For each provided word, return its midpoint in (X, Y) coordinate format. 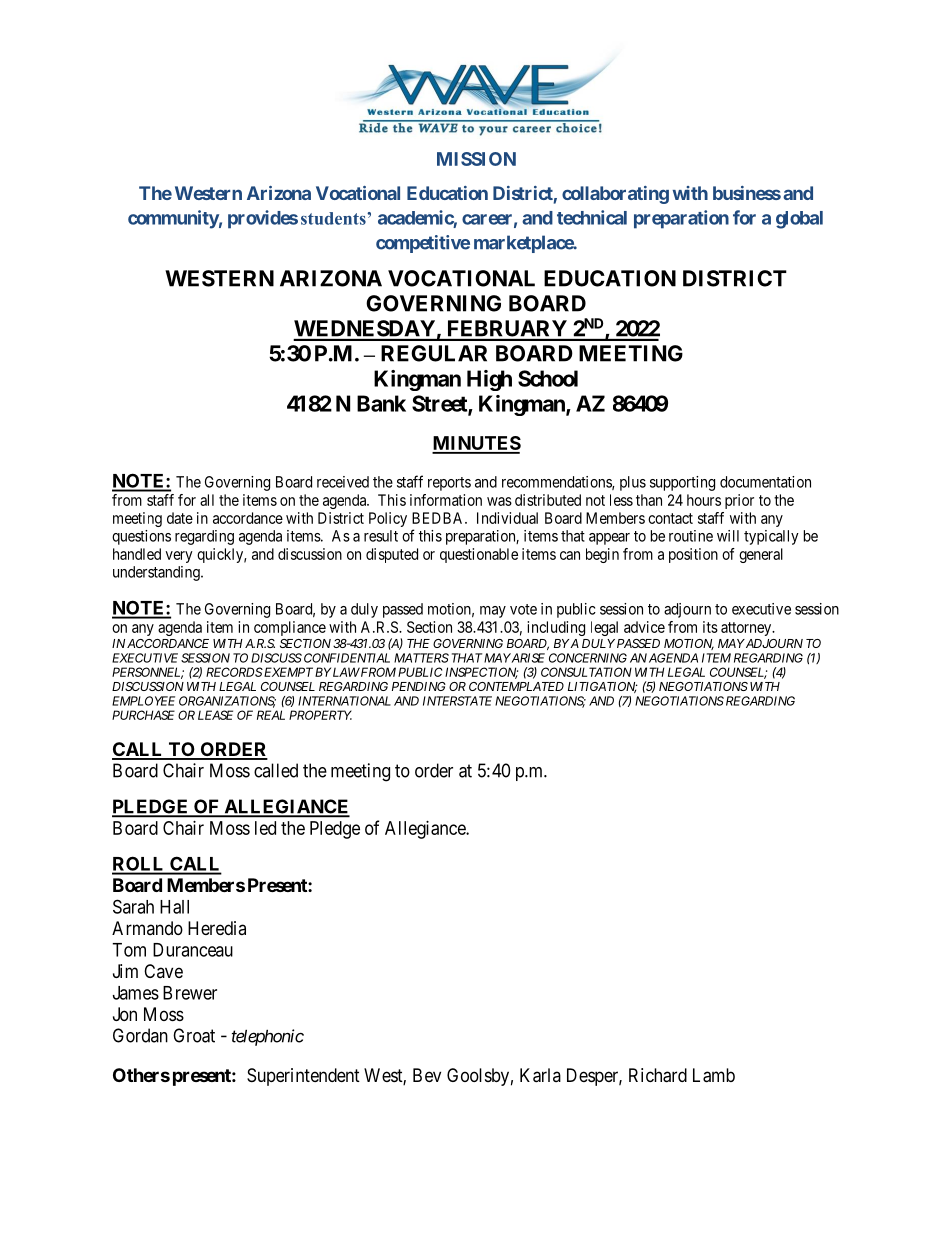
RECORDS (234, 672)
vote (523, 609)
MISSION (476, 159)
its (710, 627)
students (334, 218)
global (799, 220)
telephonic (268, 1037)
